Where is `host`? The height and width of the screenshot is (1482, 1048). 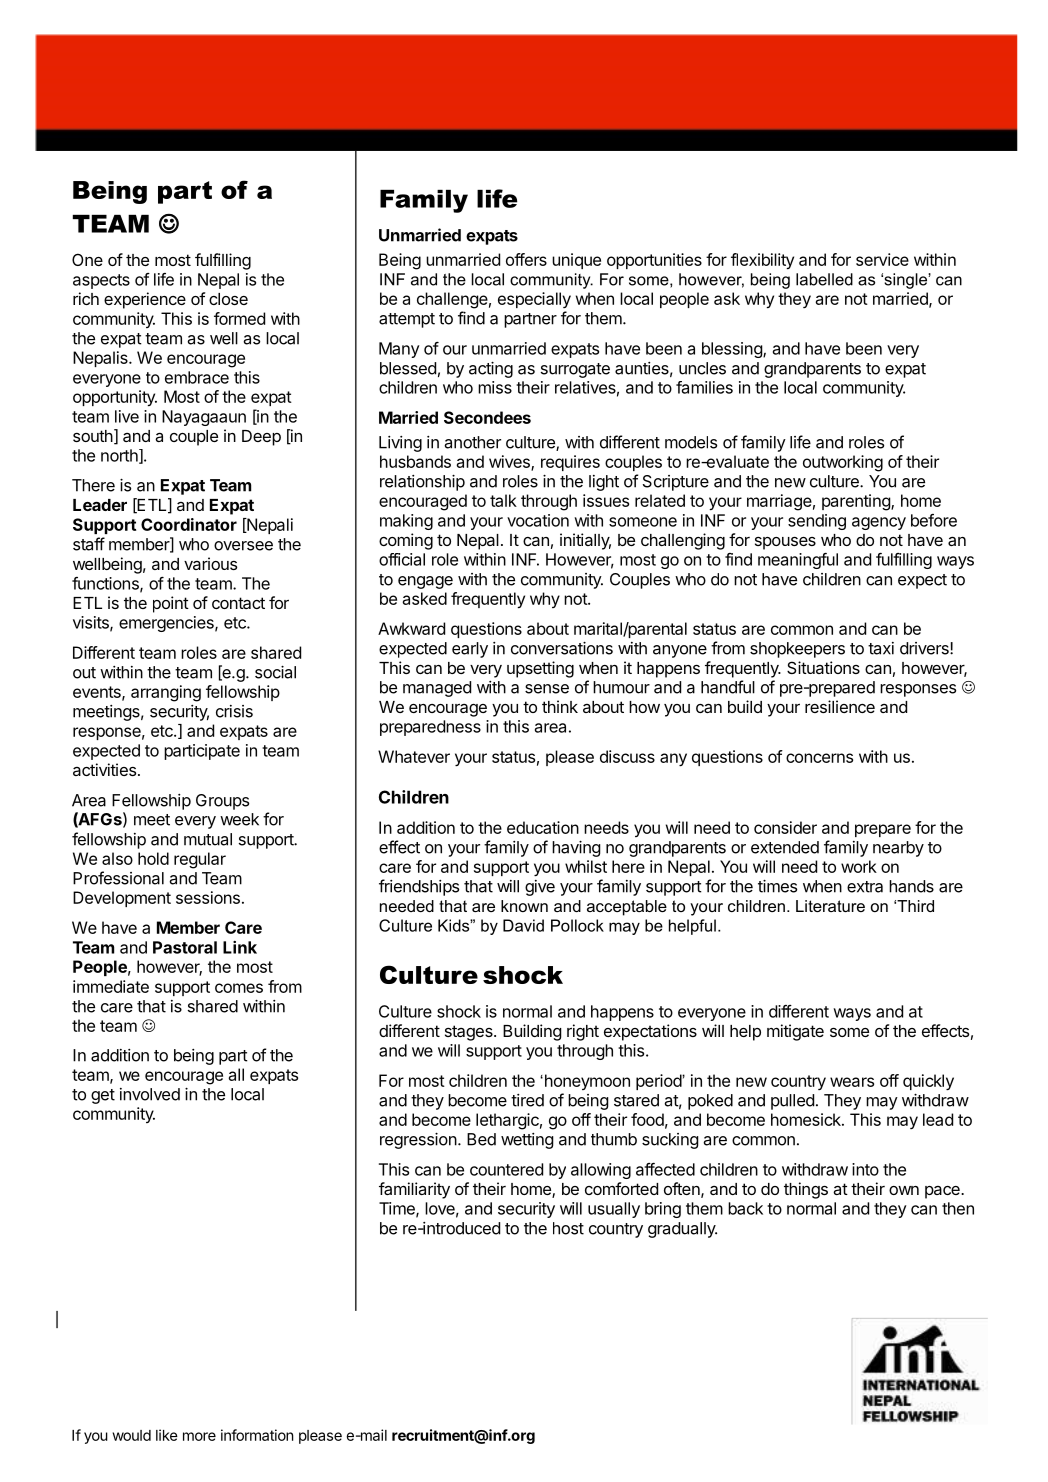 host is located at coordinates (568, 1228).
